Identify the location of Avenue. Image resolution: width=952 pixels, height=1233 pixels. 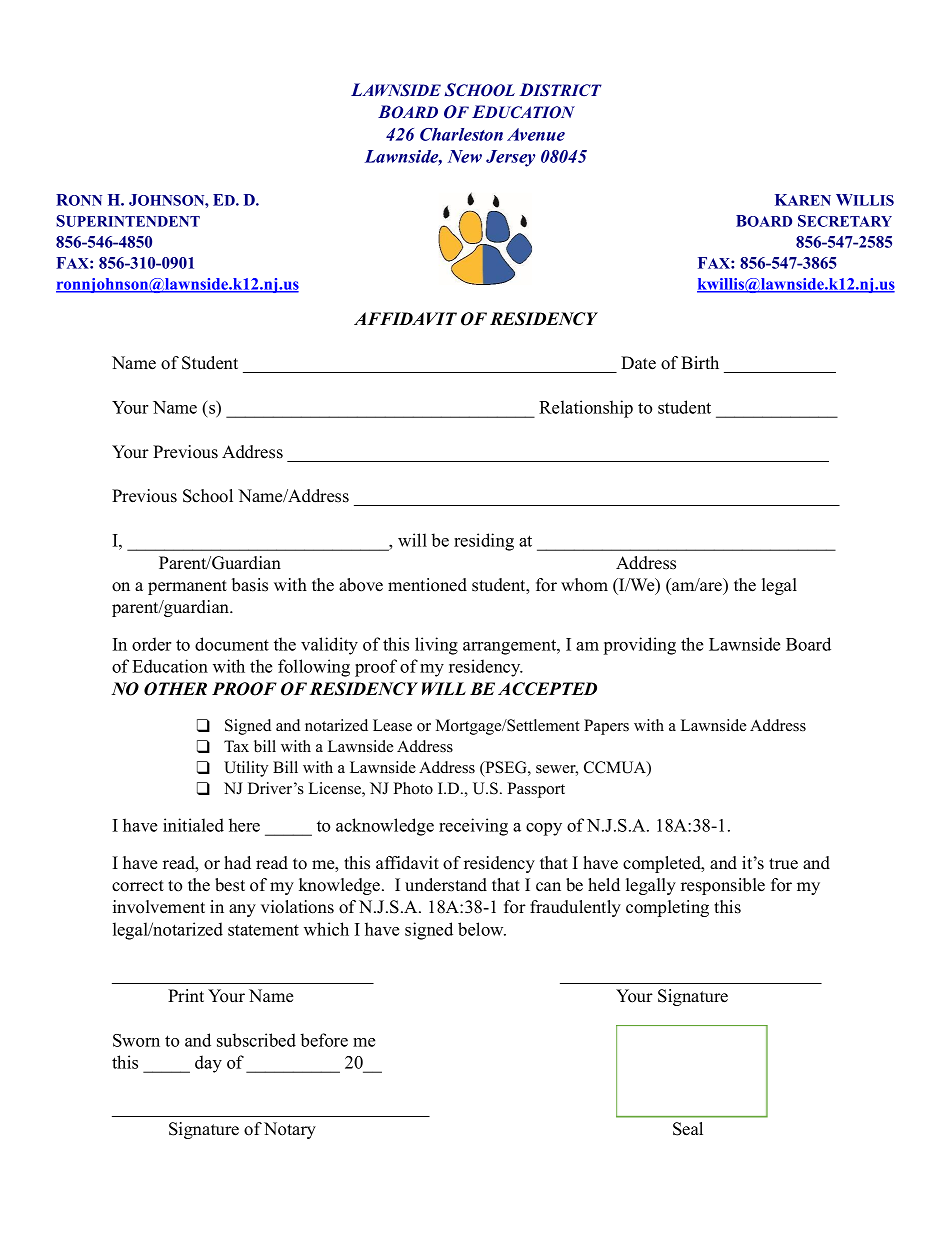
(536, 134).
